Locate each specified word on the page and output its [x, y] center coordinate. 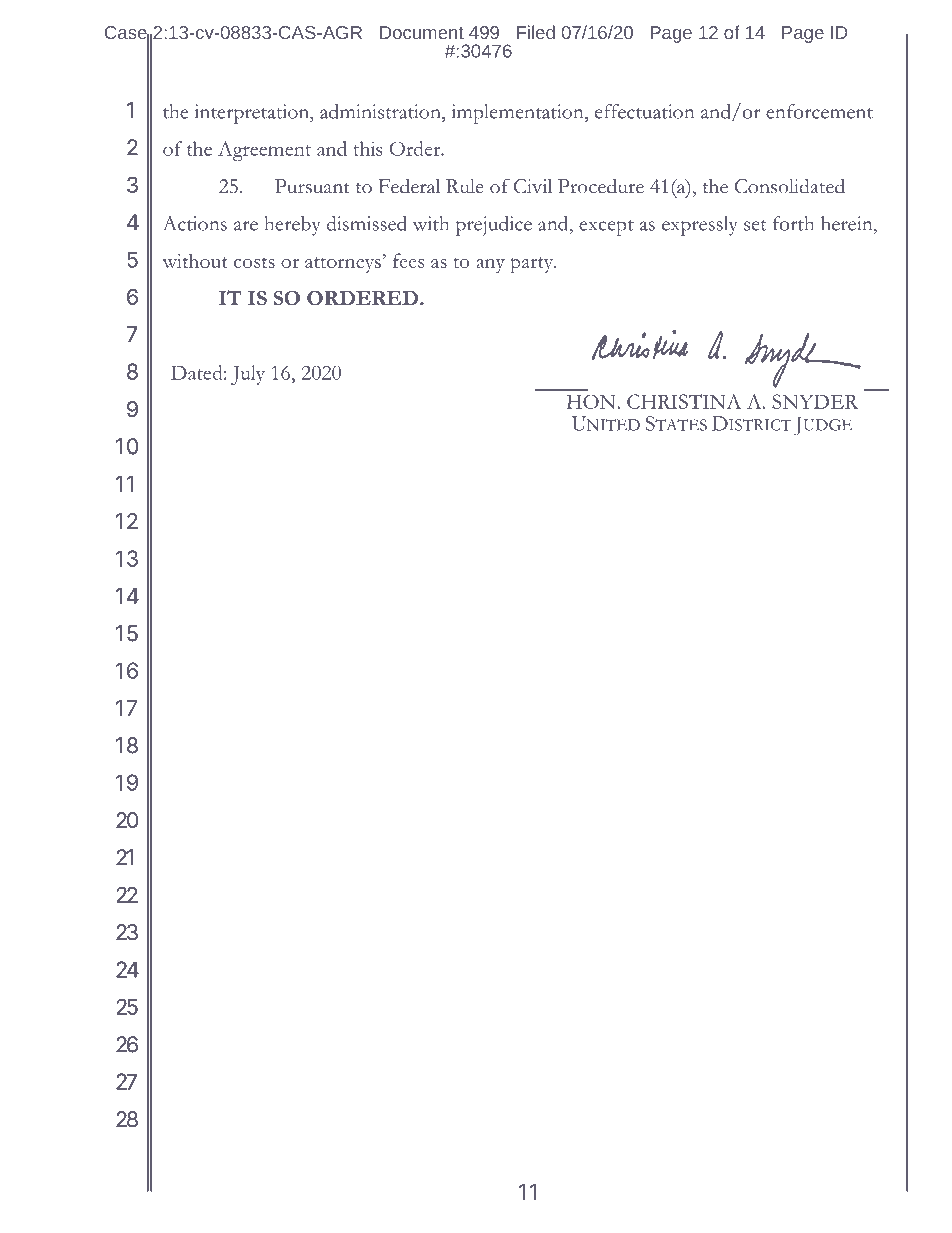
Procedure [601, 186]
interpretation [253, 114]
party [532, 265]
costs [254, 262]
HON [591, 402]
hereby [292, 226]
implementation [519, 114]
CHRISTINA [684, 401]
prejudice [494, 226]
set [755, 225]
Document [422, 32]
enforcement [819, 111]
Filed [536, 32]
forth [793, 223]
